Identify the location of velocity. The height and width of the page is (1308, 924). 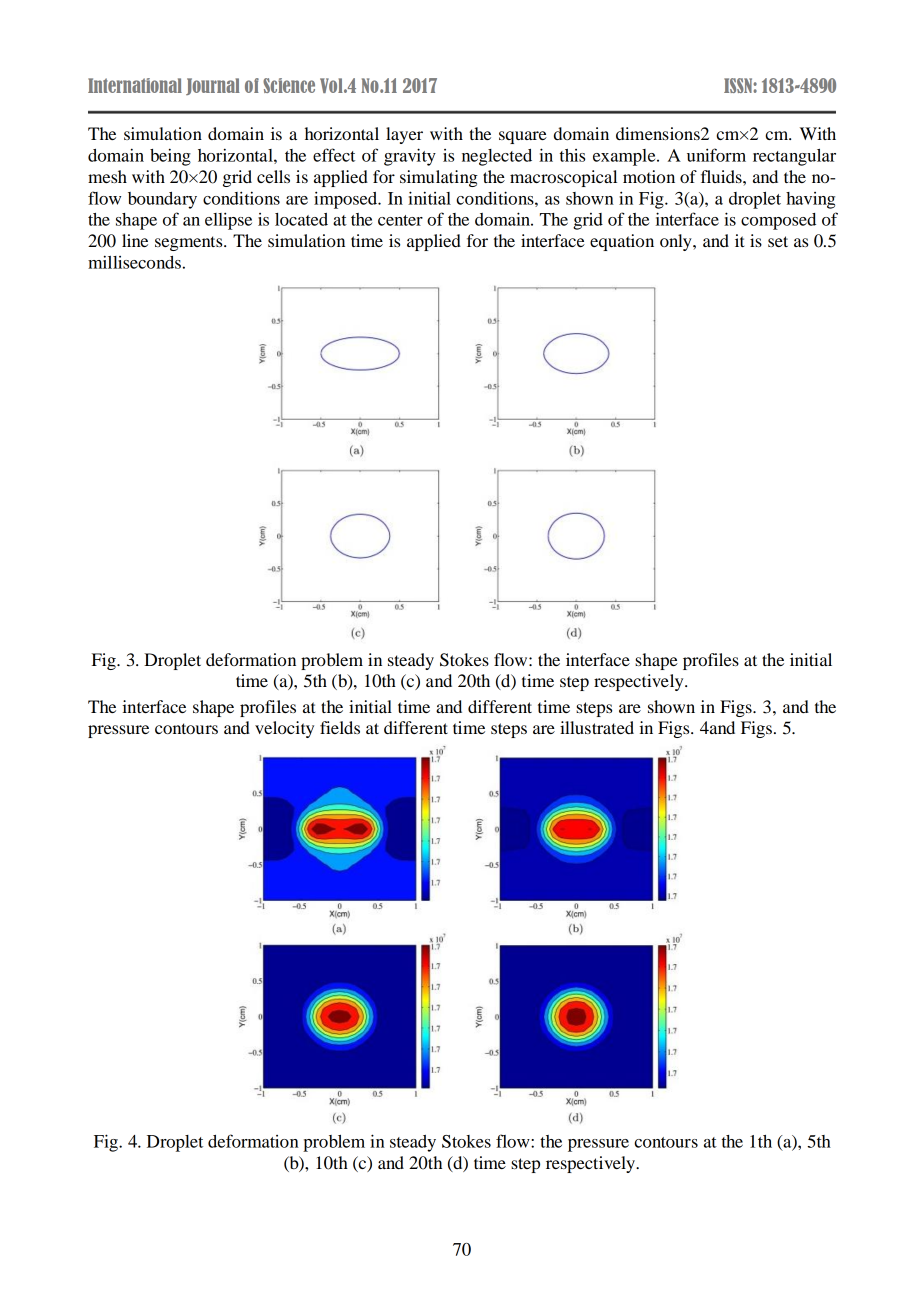
(284, 729).
